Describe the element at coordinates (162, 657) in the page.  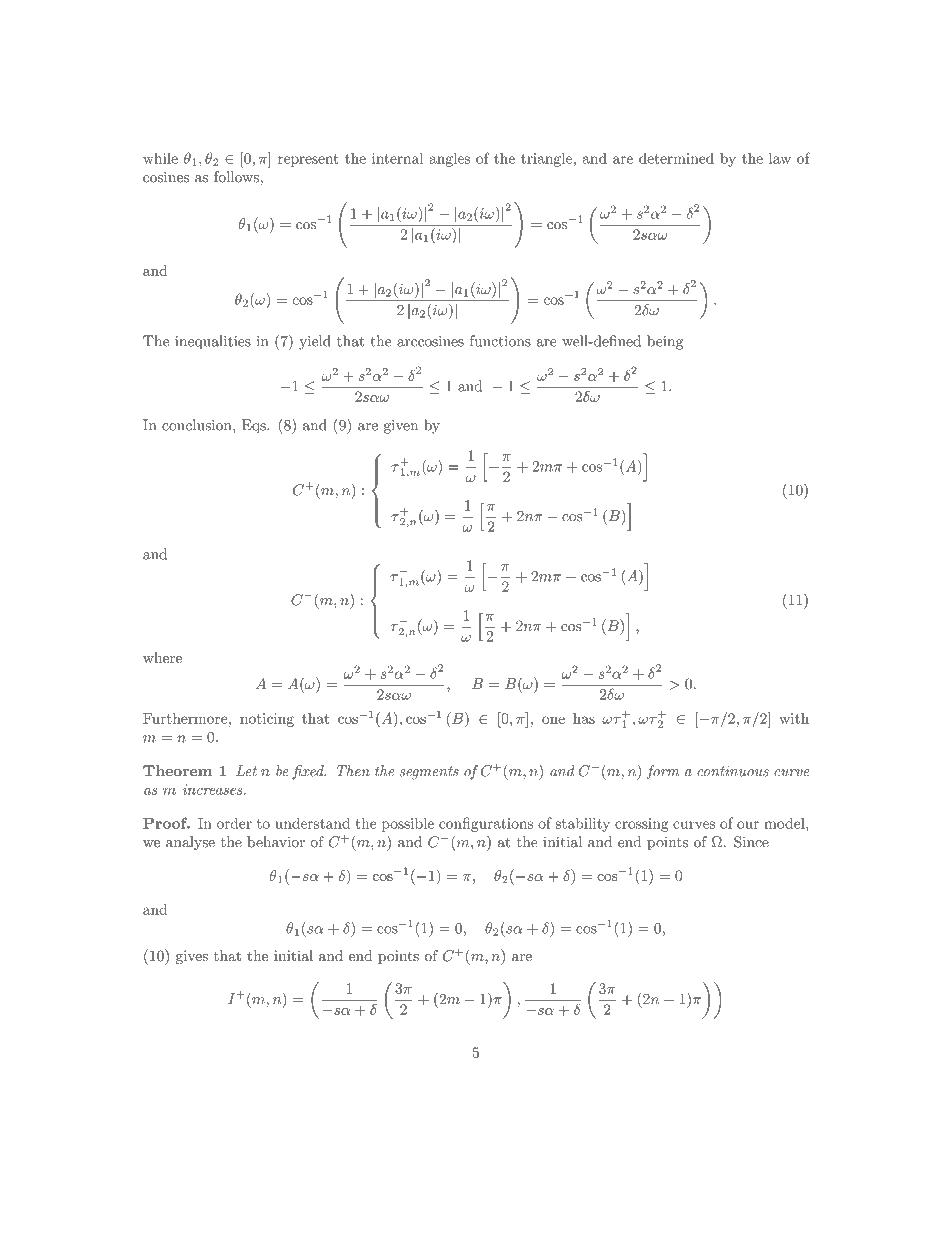
I see `where` at that location.
